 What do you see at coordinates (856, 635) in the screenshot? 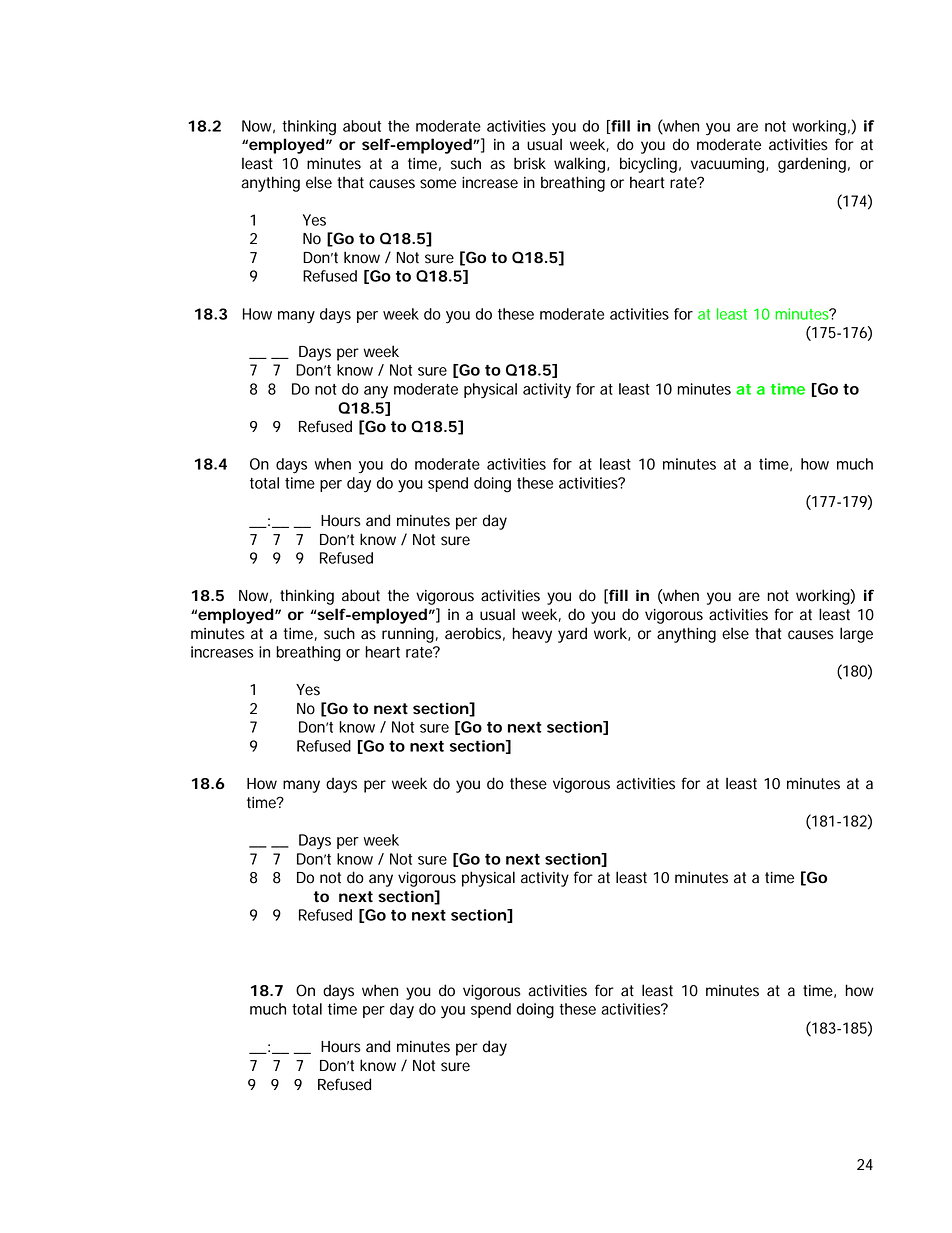
I see `large` at bounding box center [856, 635].
